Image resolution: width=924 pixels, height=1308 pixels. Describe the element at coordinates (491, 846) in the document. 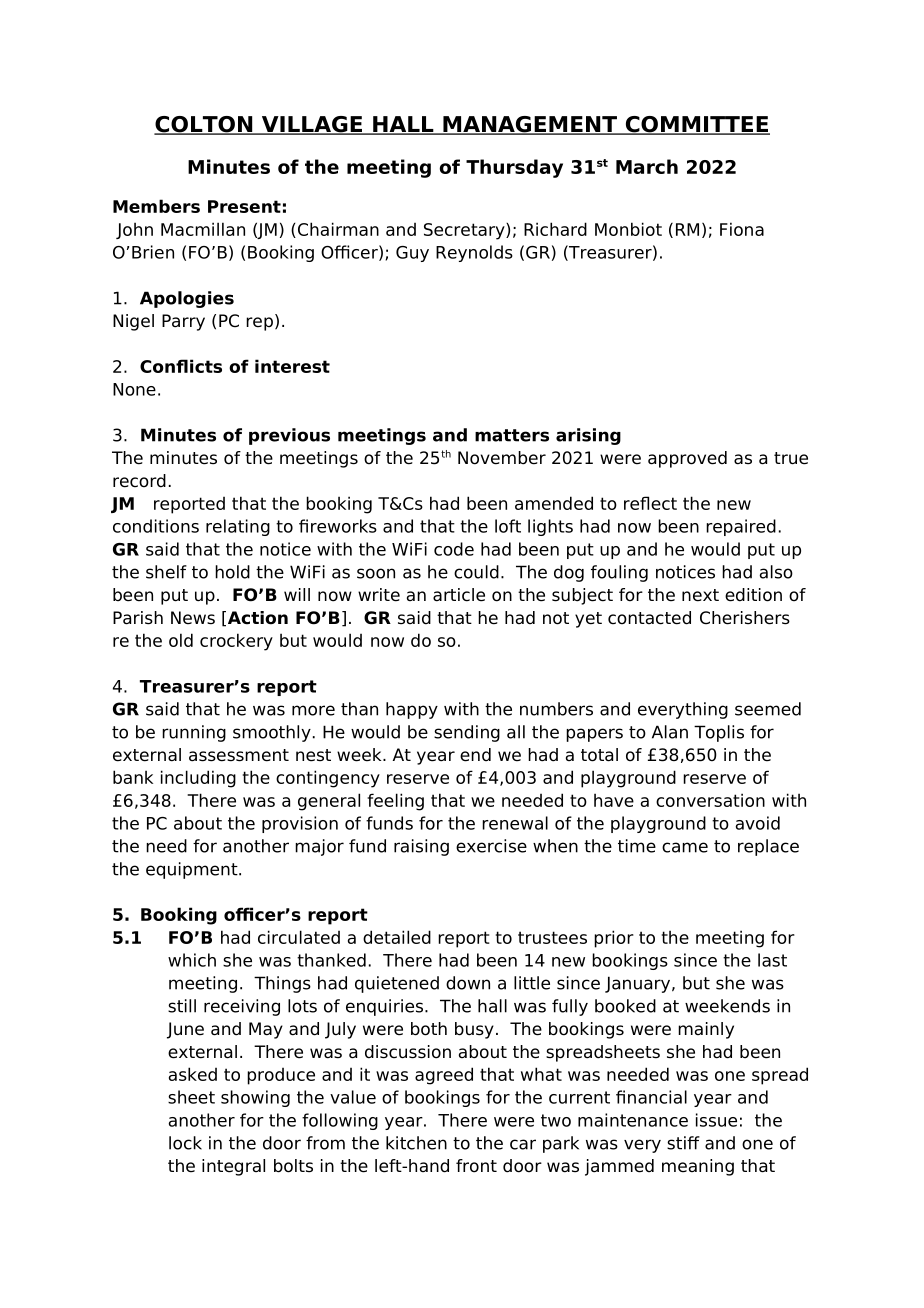

I see `exercise` at that location.
